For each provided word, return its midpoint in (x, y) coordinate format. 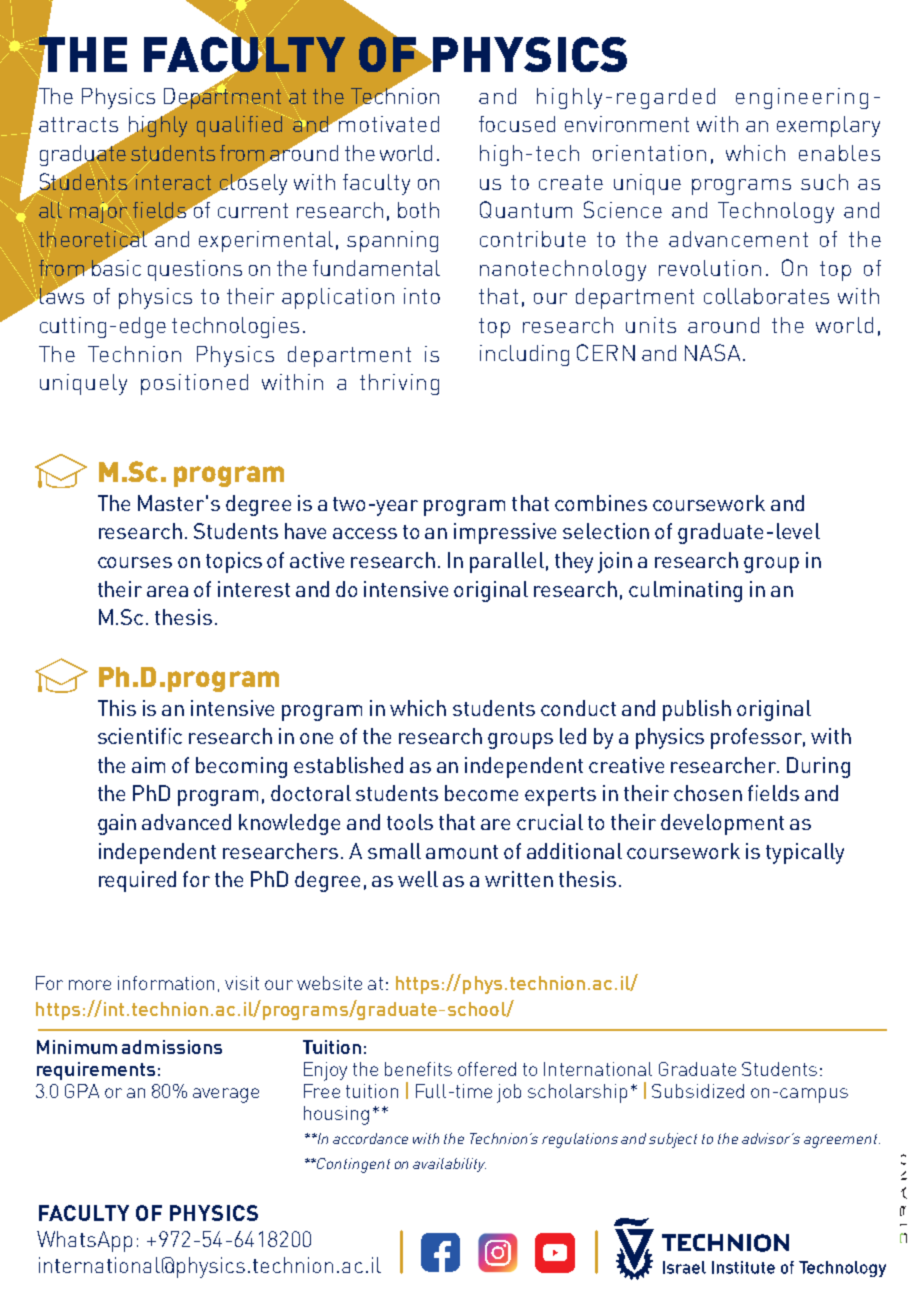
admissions (172, 1047)
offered (487, 1069)
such (824, 182)
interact (172, 180)
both (418, 210)
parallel (507, 562)
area (167, 591)
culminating (685, 591)
